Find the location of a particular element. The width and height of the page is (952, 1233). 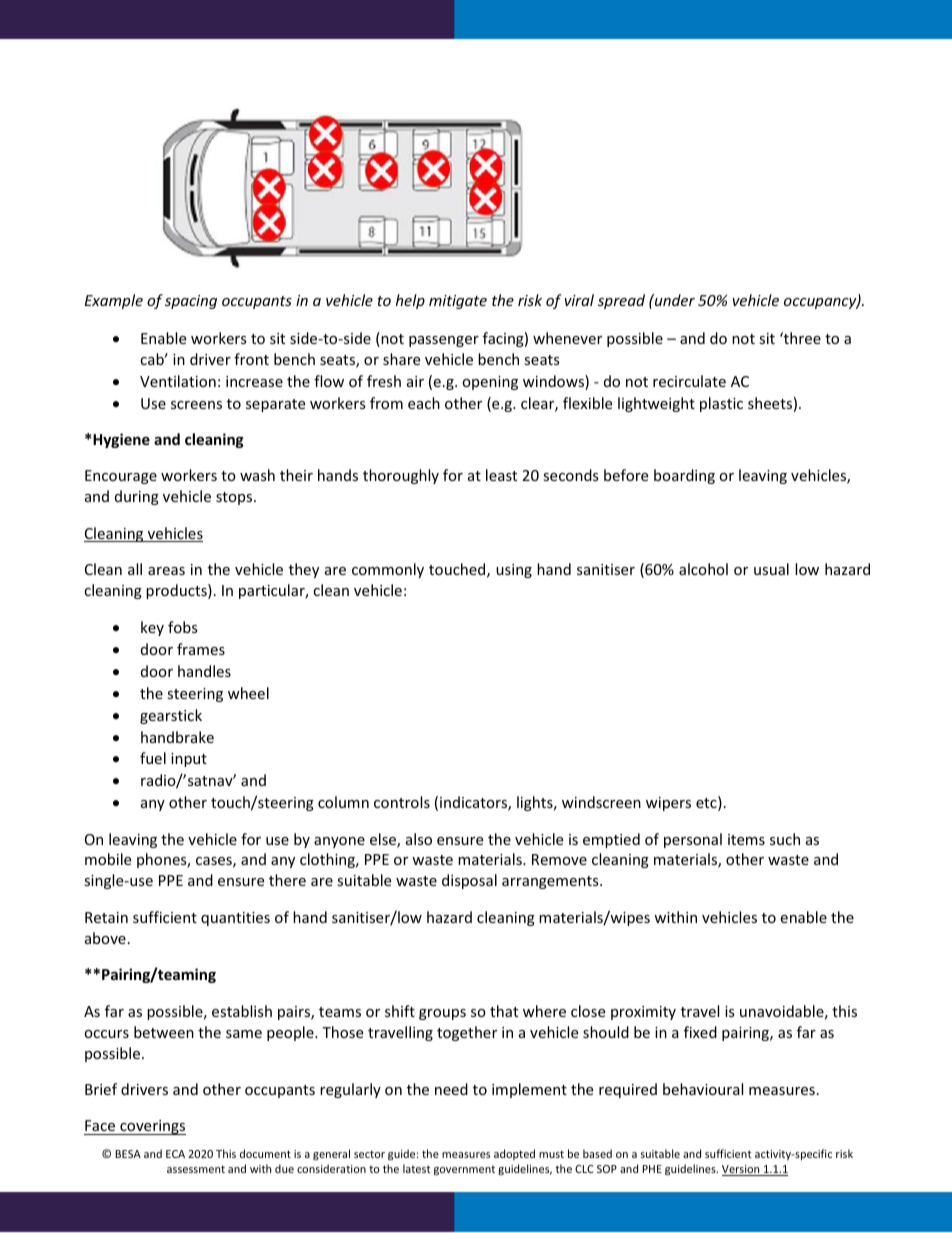

controls is located at coordinates (402, 802).
